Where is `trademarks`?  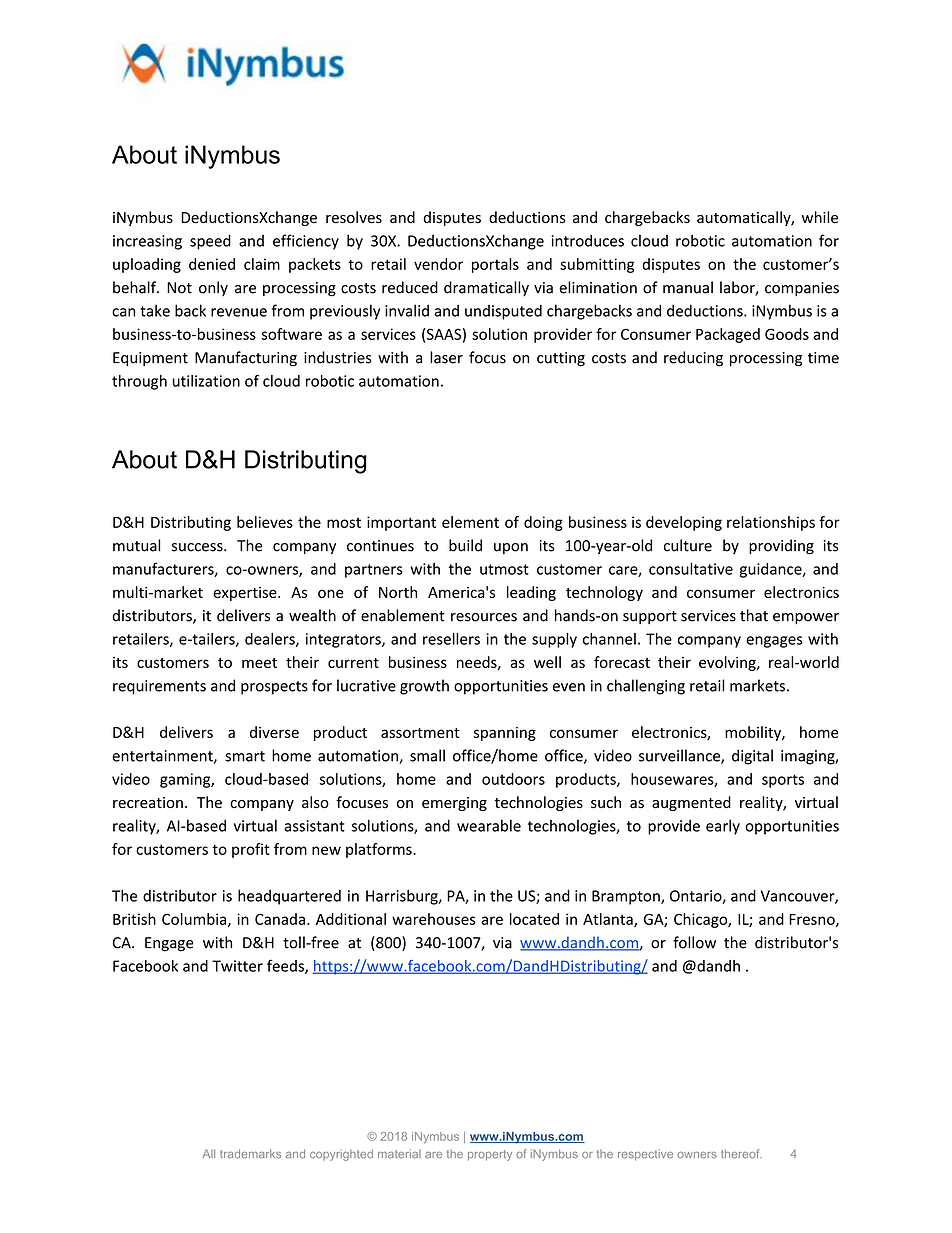
trademarks is located at coordinates (250, 1154).
